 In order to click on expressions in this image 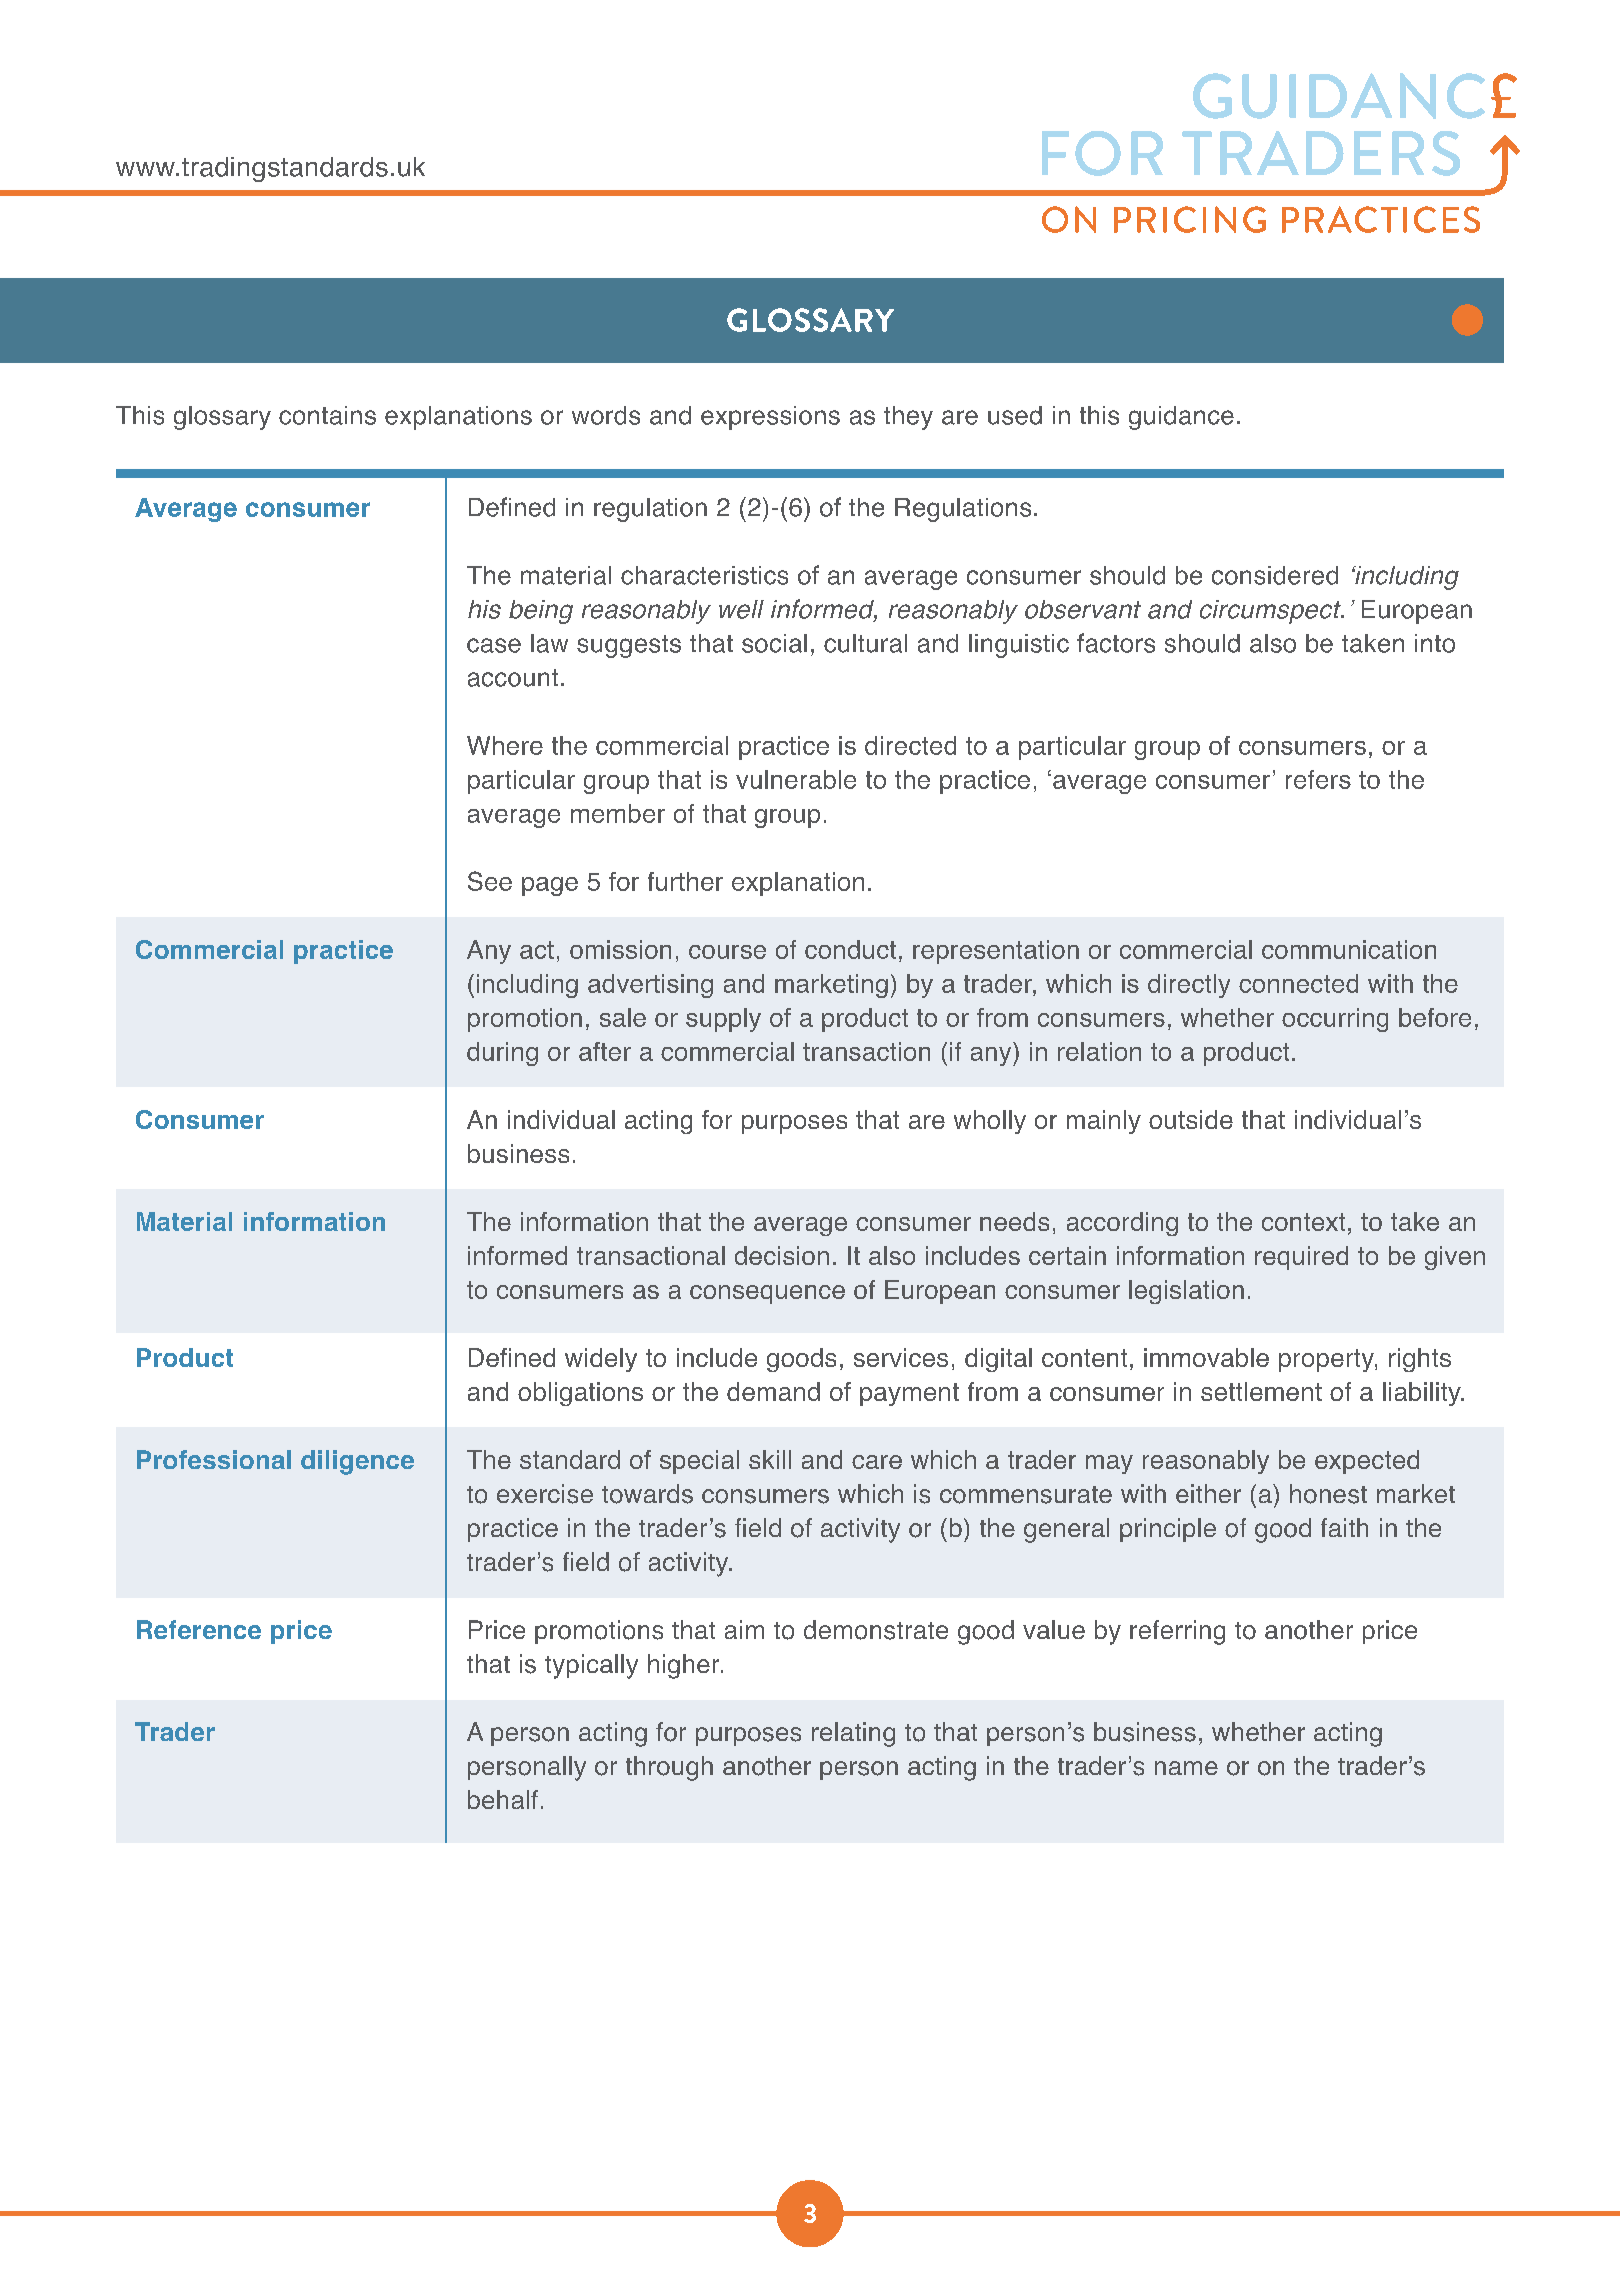, I will do `click(770, 418)`.
